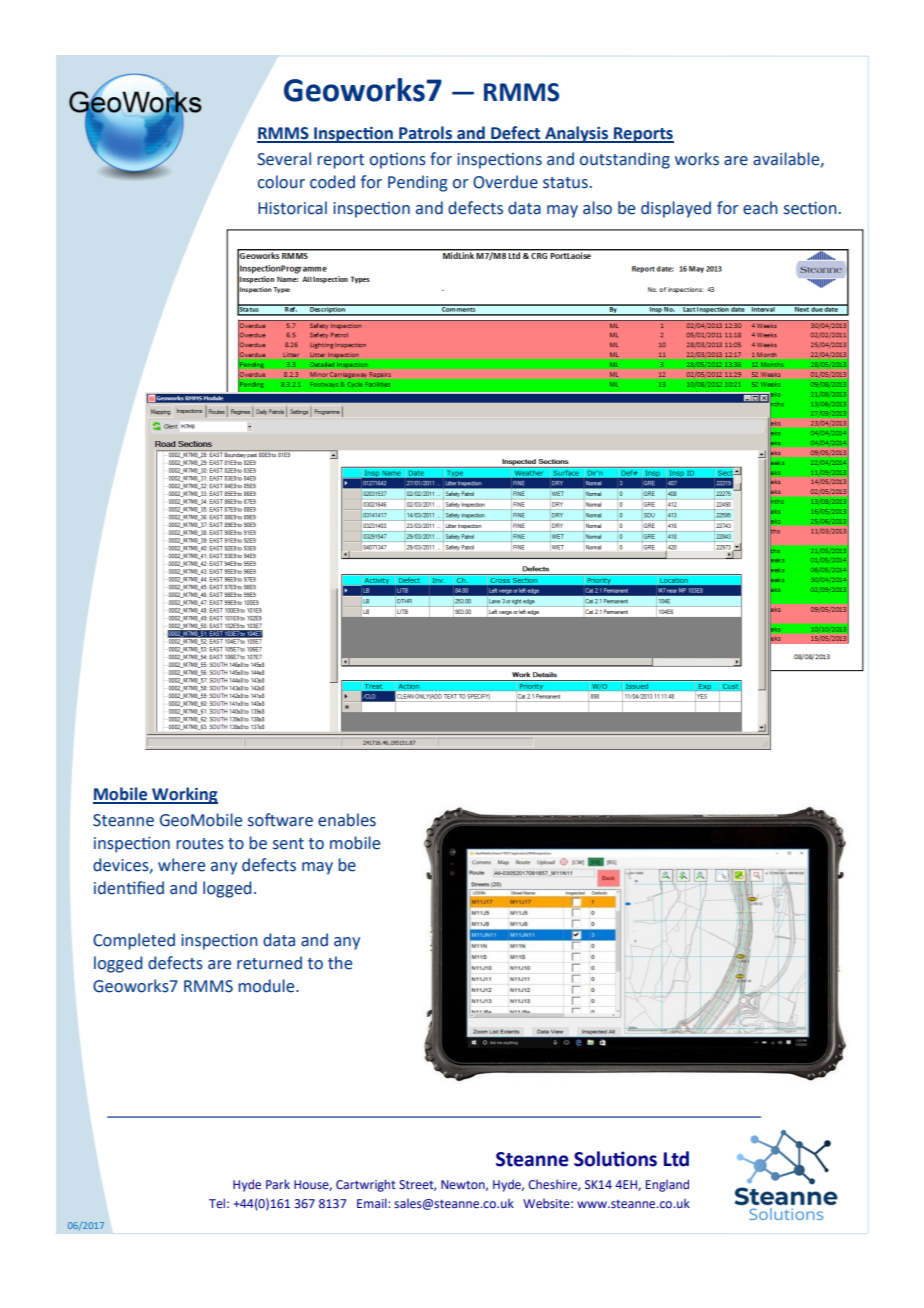 The height and width of the screenshot is (1308, 924). What do you see at coordinates (505, 182) in the screenshot?
I see `Overdue` at bounding box center [505, 182].
